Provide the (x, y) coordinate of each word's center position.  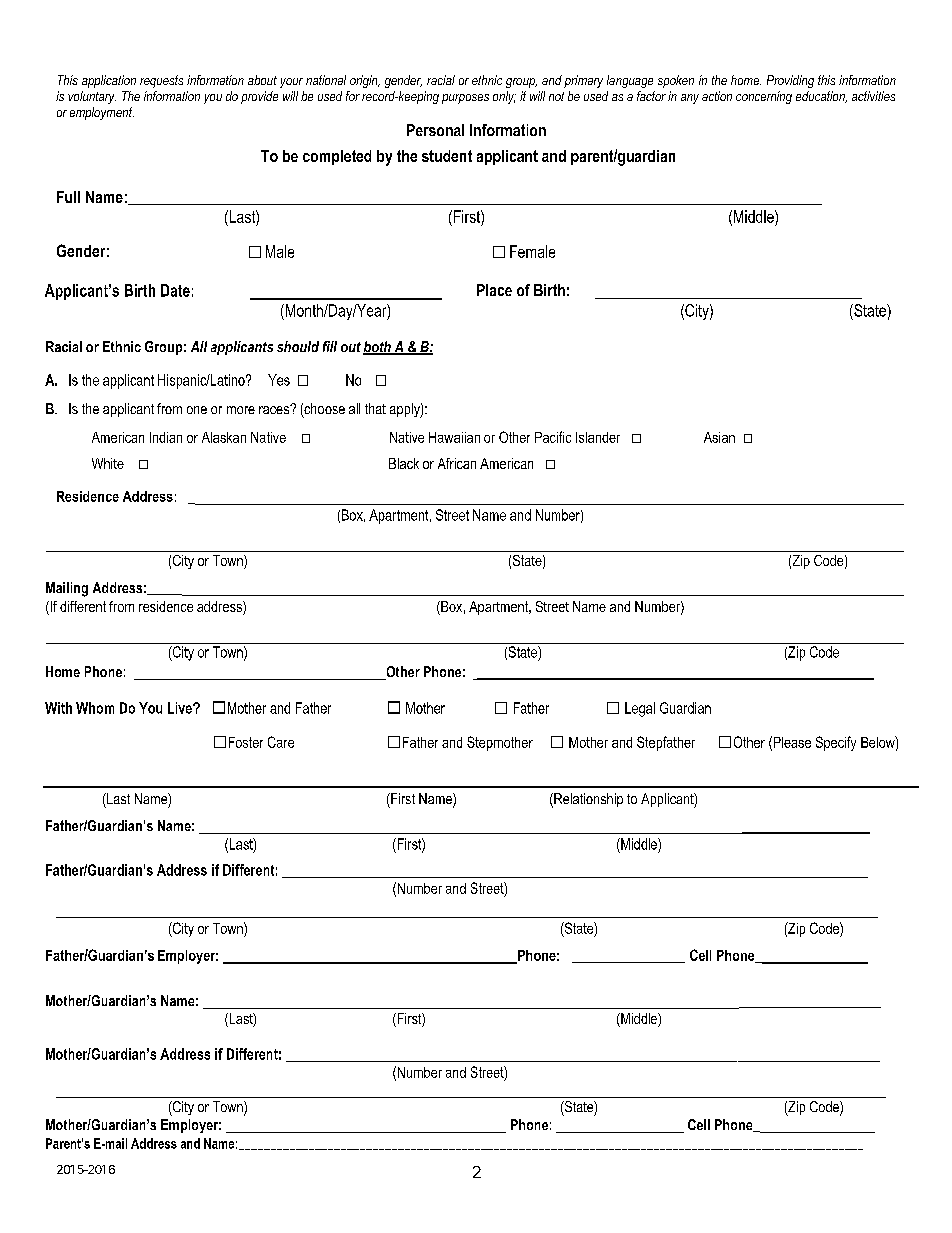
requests (161, 81)
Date (175, 290)
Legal (640, 709)
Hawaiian (454, 437)
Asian (719, 437)
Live (181, 708)
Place (494, 290)
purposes (465, 99)
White (108, 463)
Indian (166, 437)
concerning (764, 97)
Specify (836, 743)
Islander (598, 437)
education (821, 97)
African (457, 463)
